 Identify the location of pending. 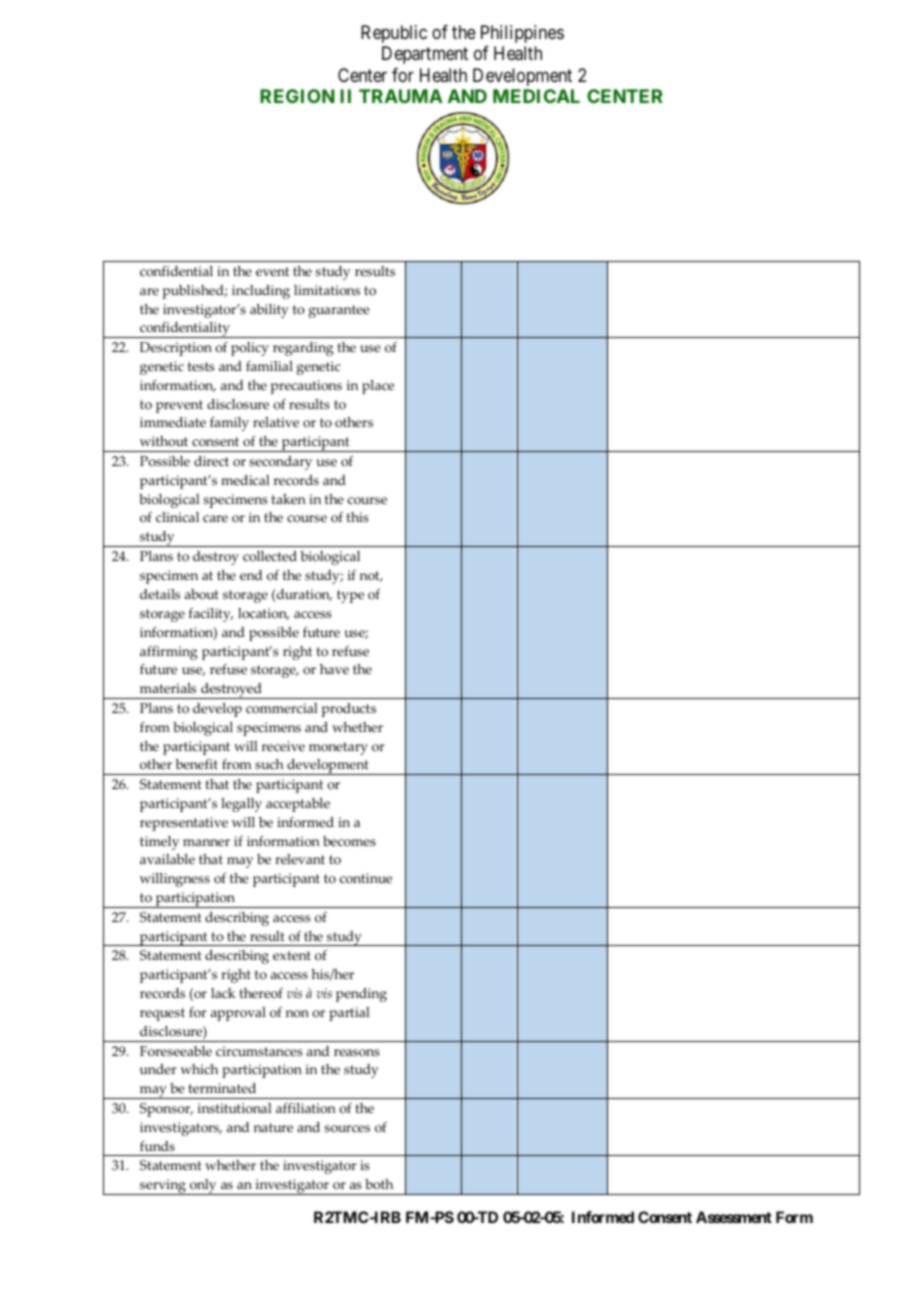
(361, 995).
